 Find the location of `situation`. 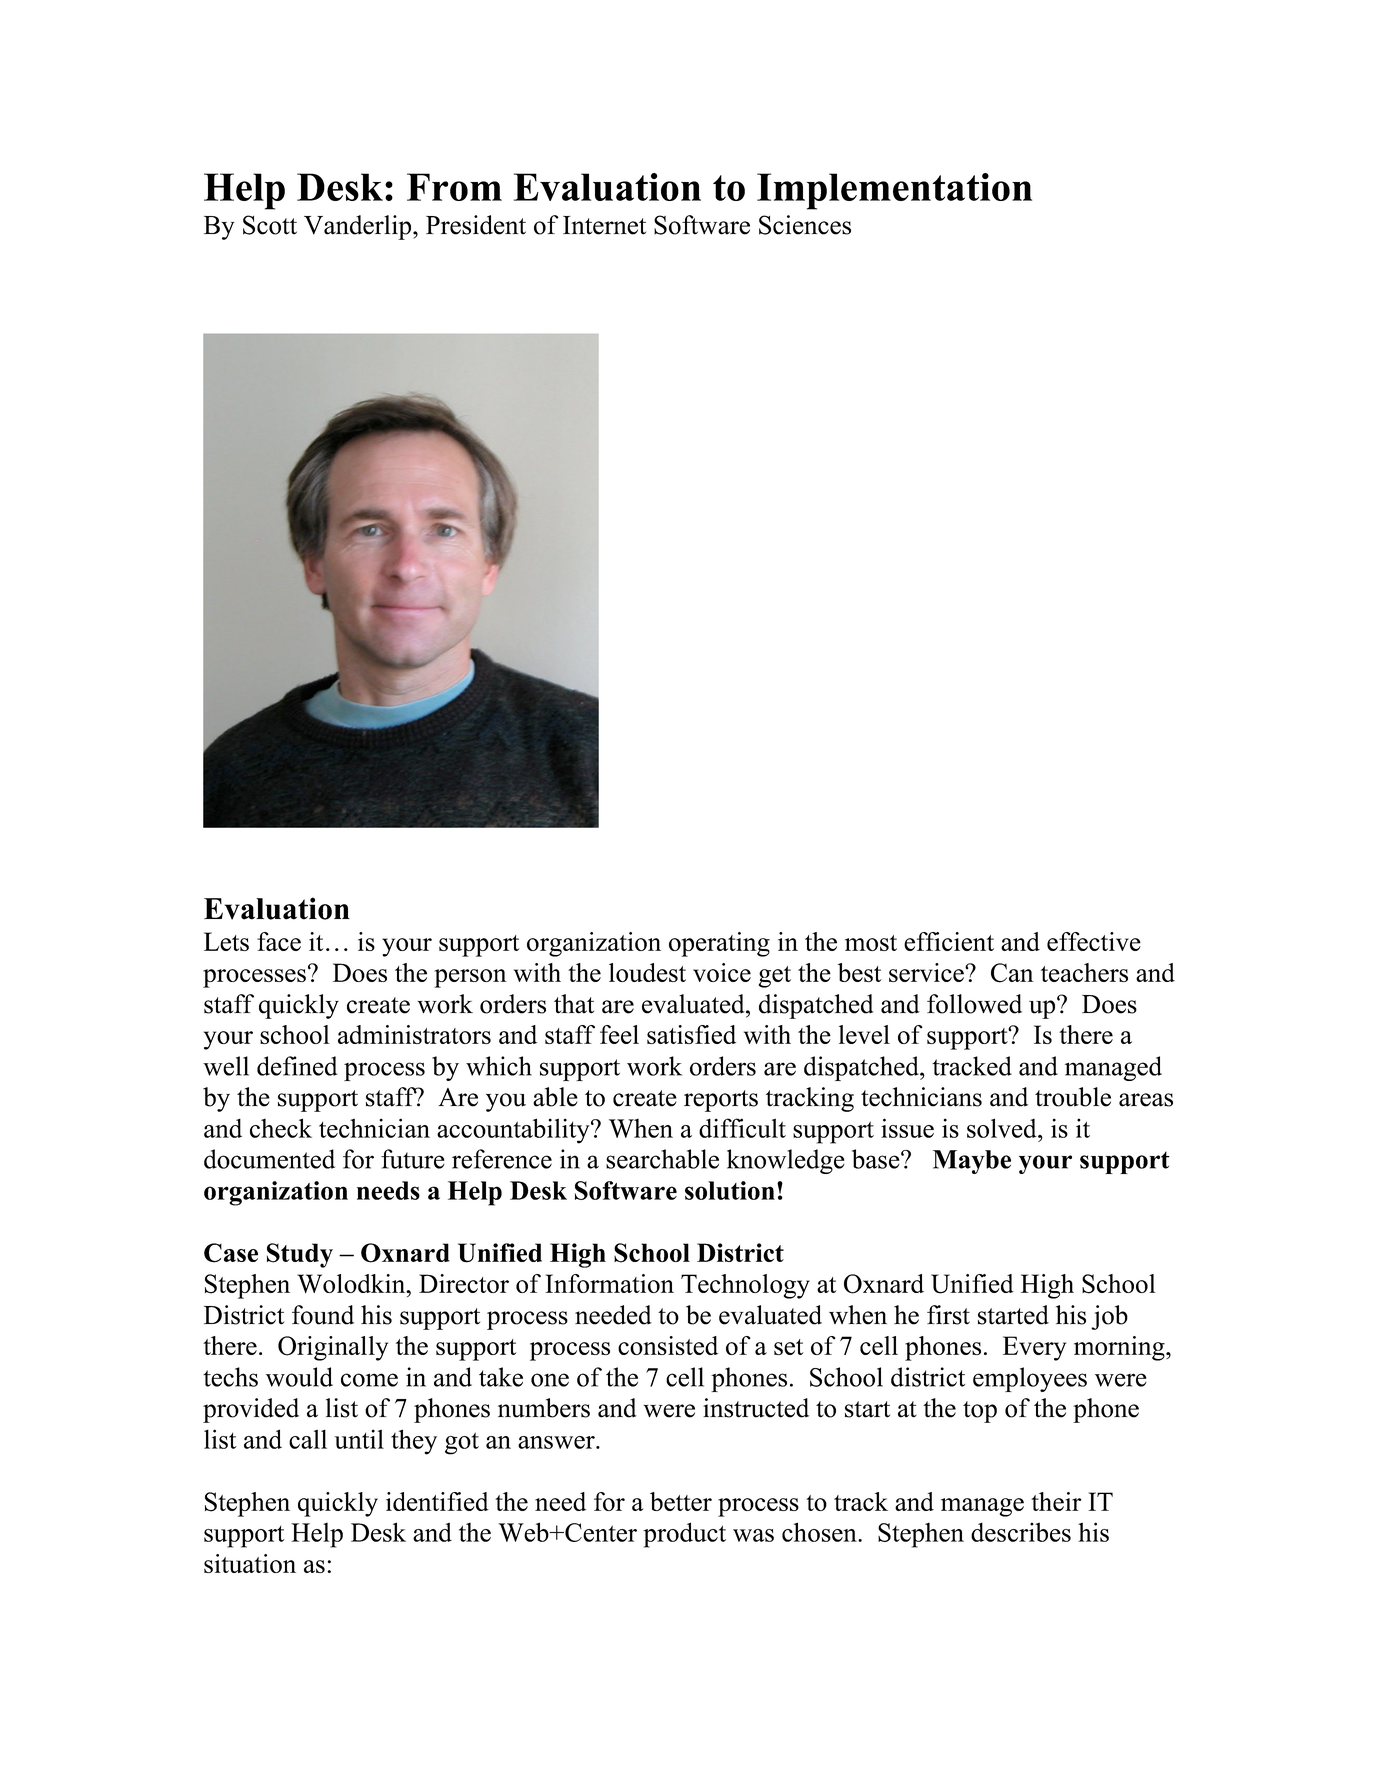

situation is located at coordinates (250, 1563).
